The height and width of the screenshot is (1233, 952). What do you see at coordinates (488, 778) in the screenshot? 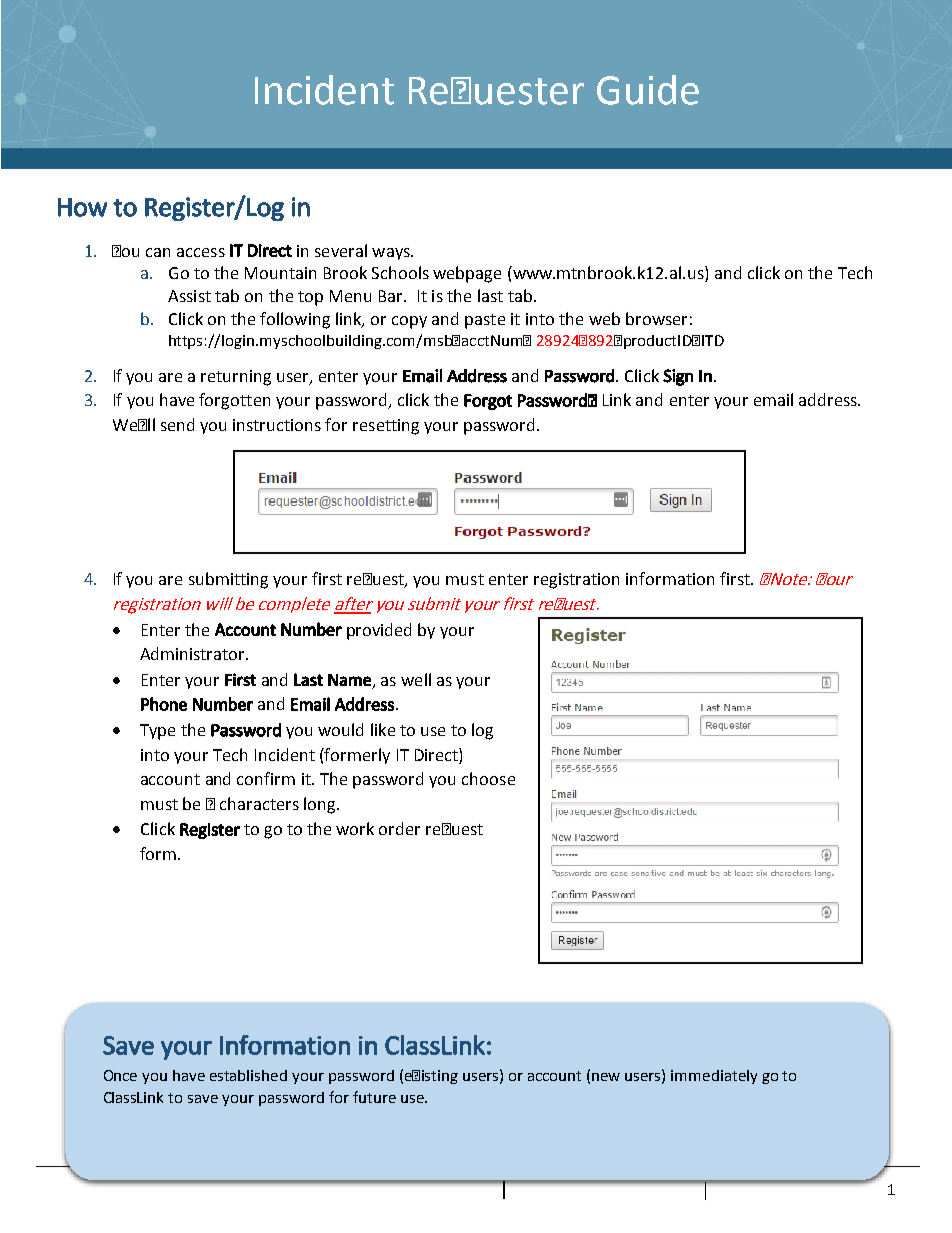
I see `choose` at bounding box center [488, 778].
